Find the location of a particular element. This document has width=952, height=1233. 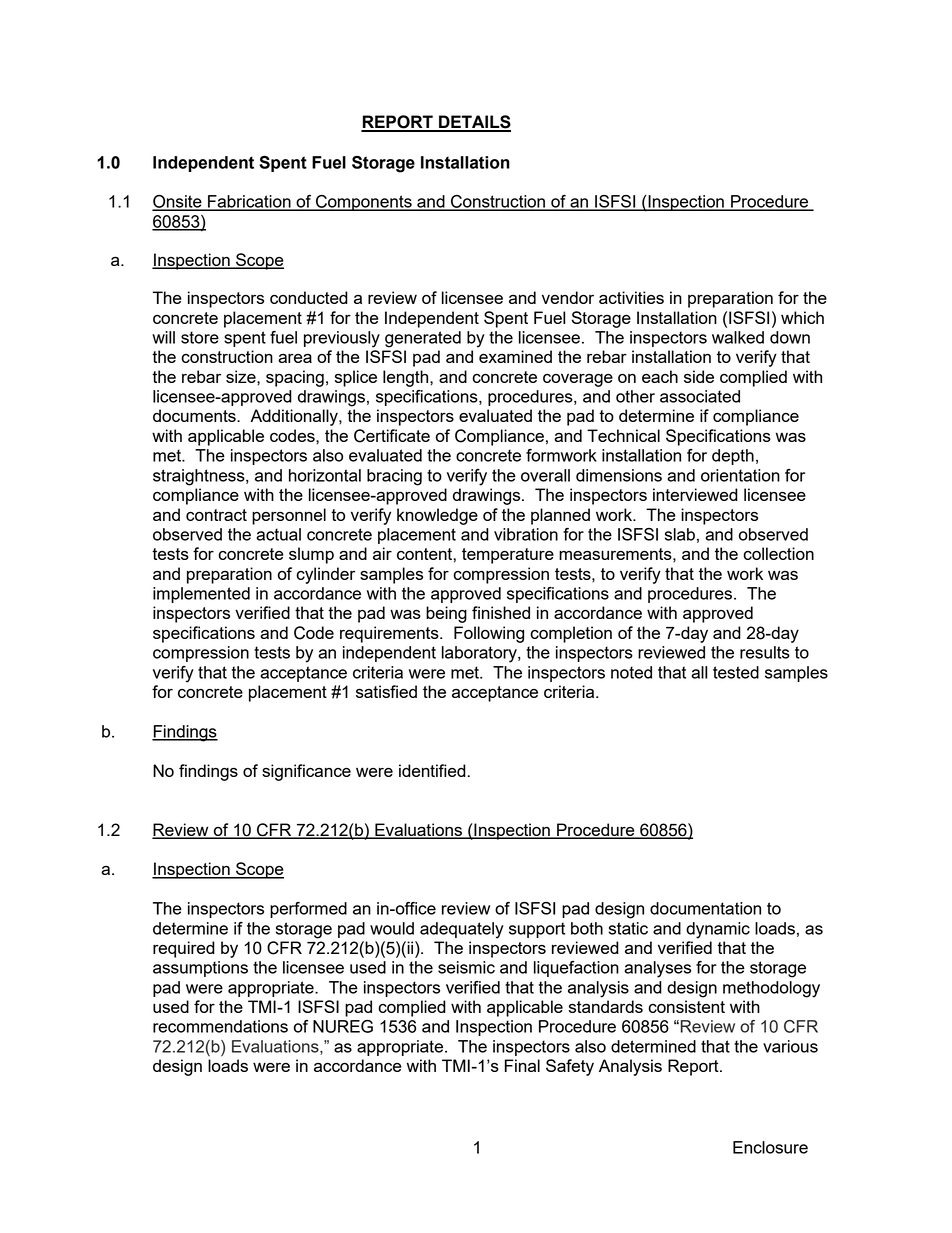

recommendations is located at coordinates (220, 1026).
